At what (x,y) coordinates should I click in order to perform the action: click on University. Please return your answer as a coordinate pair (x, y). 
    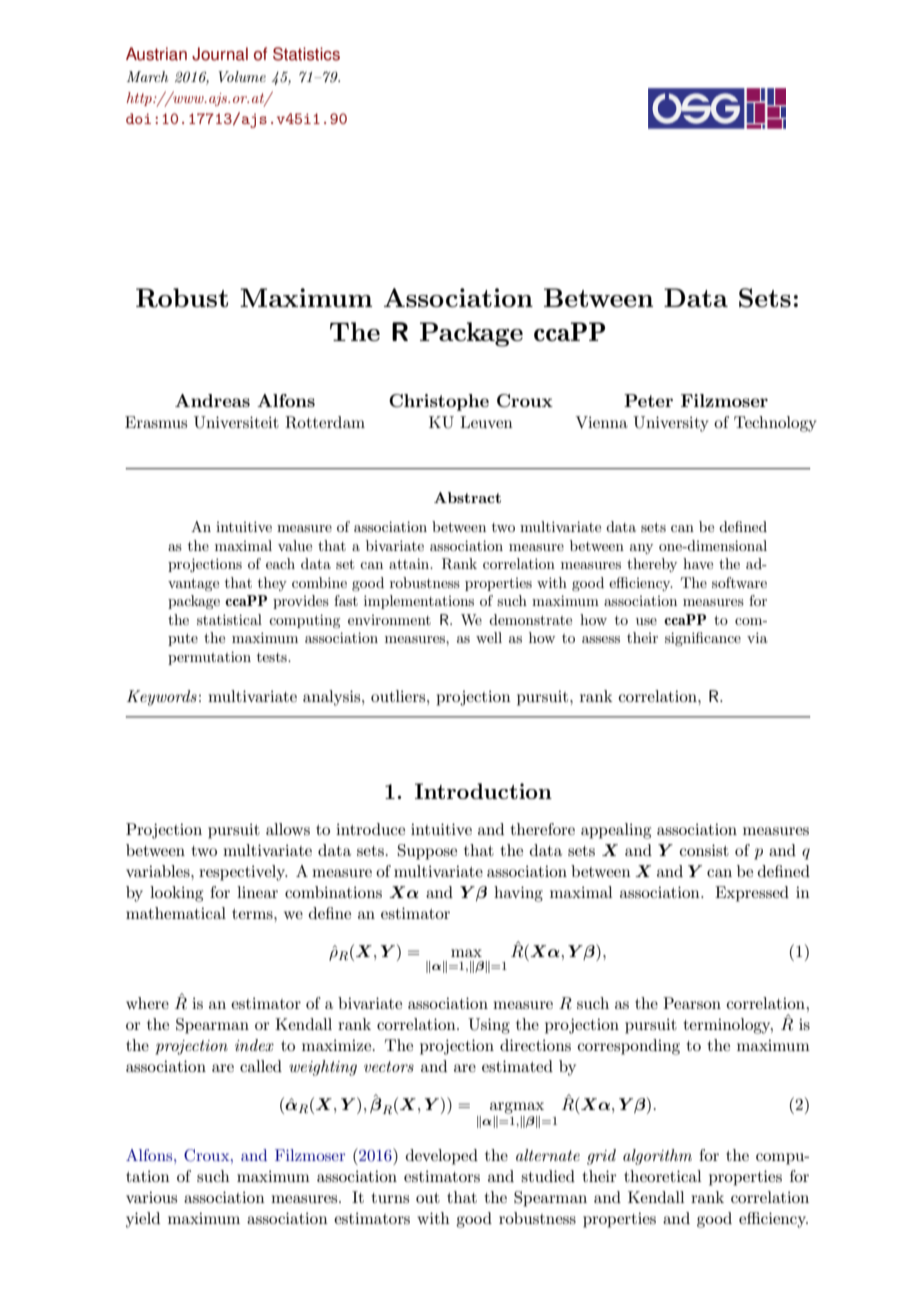
    Looking at the image, I should click on (671, 424).
